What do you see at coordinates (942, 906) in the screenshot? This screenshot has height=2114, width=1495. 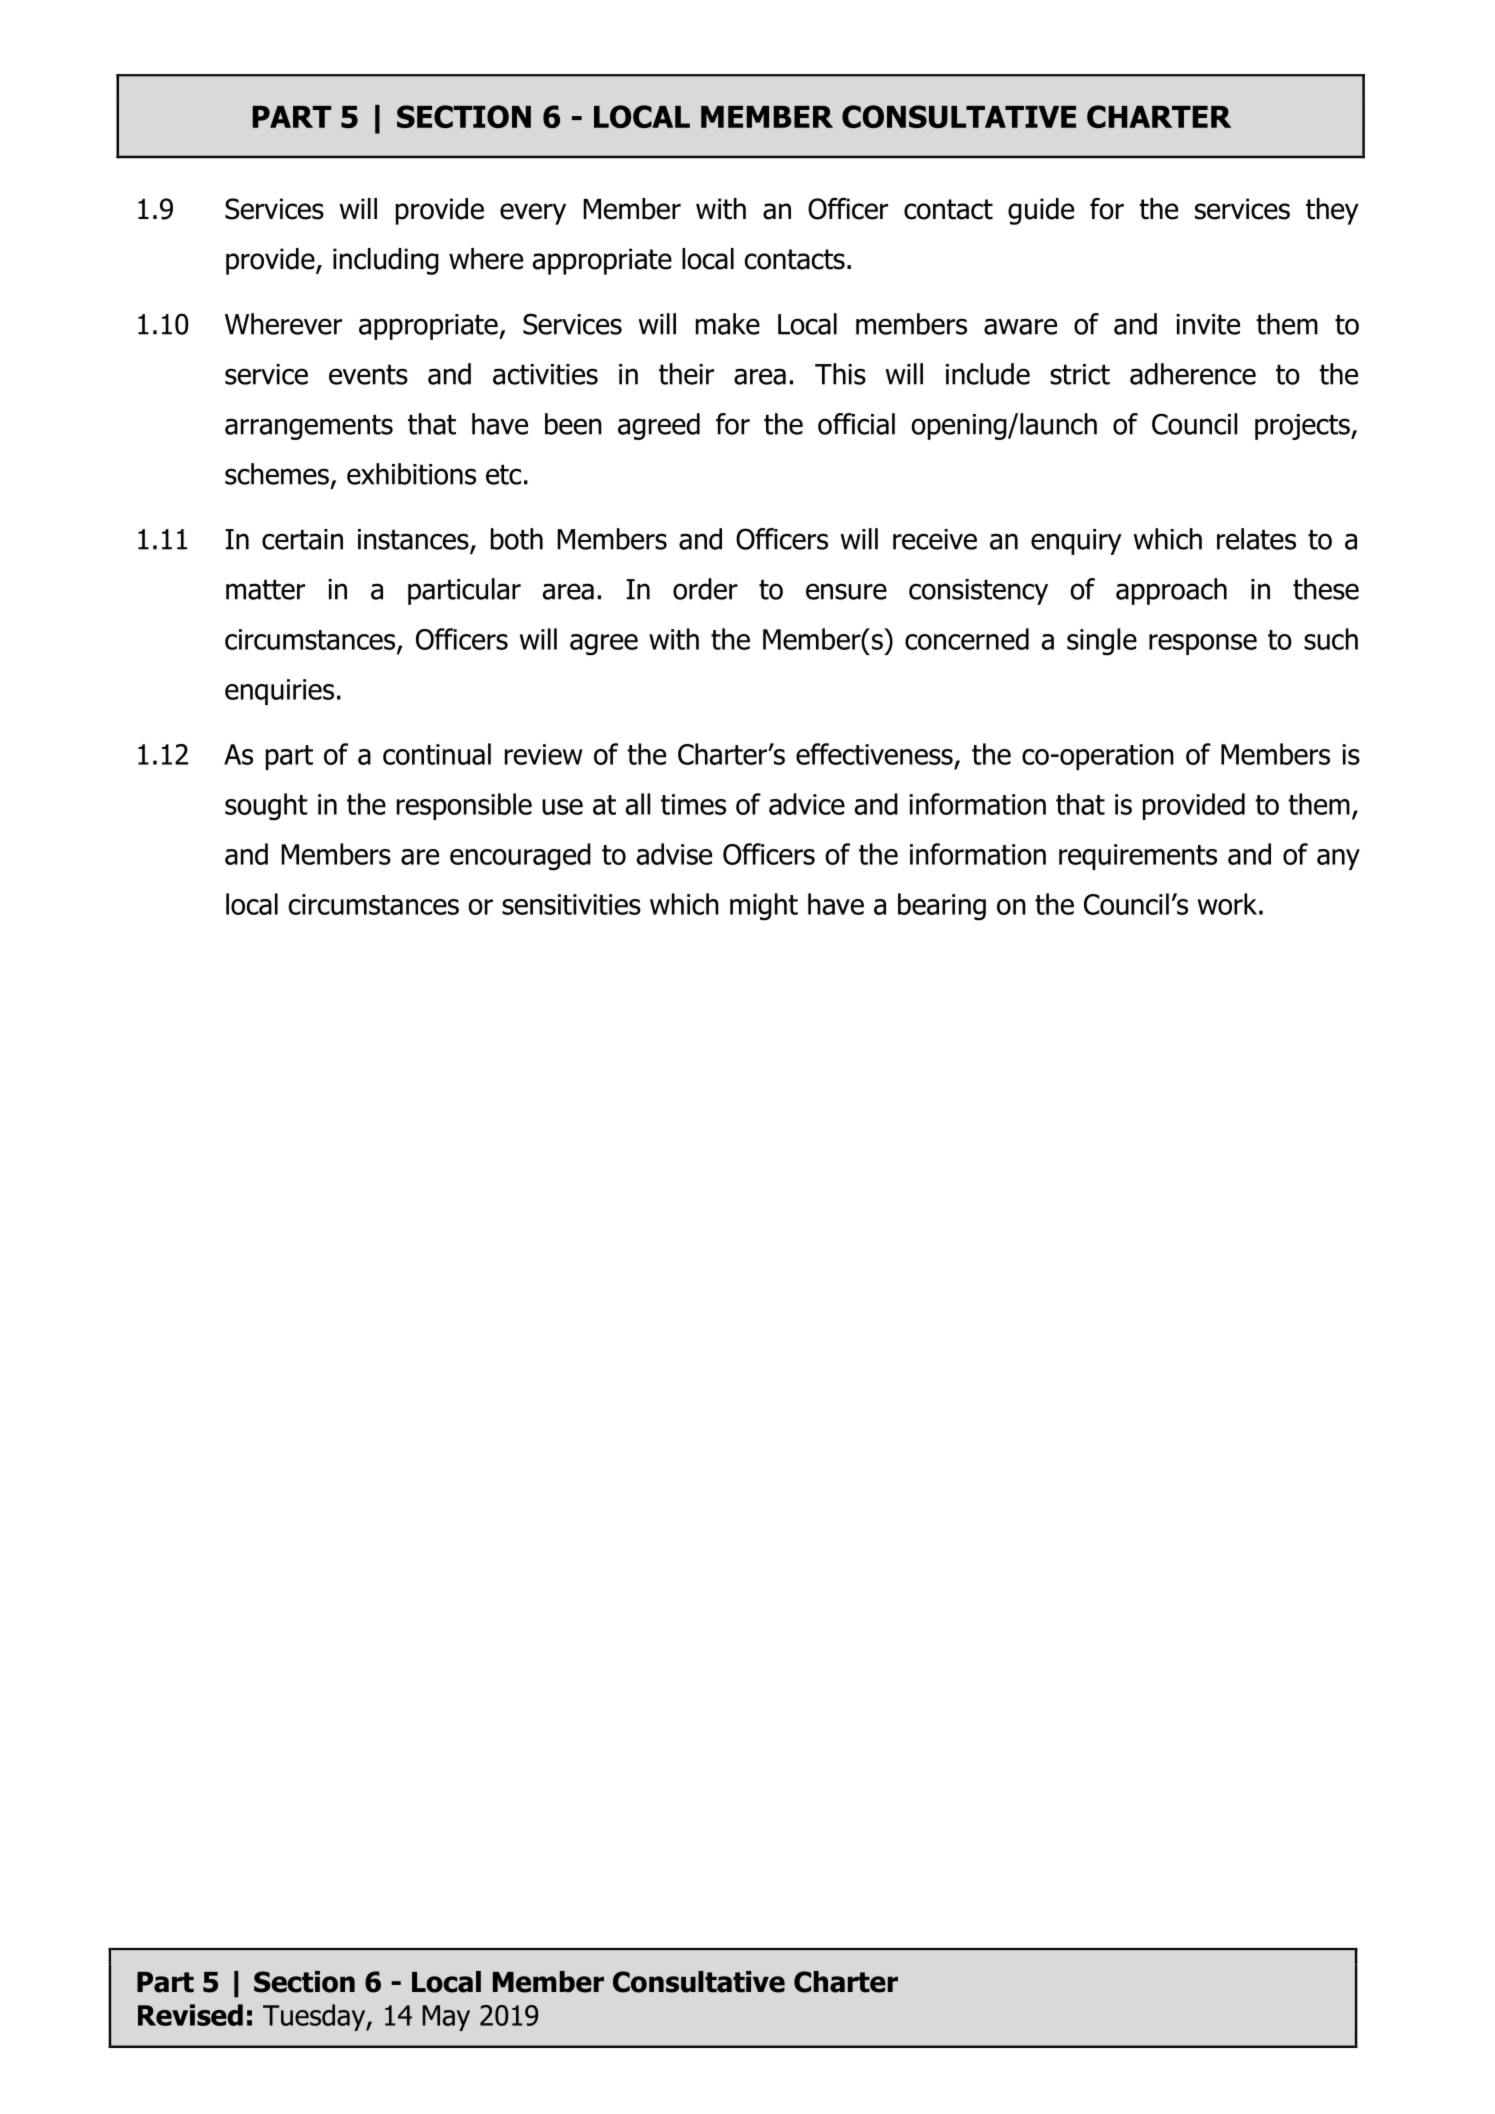 I see `bearing` at bounding box center [942, 906].
